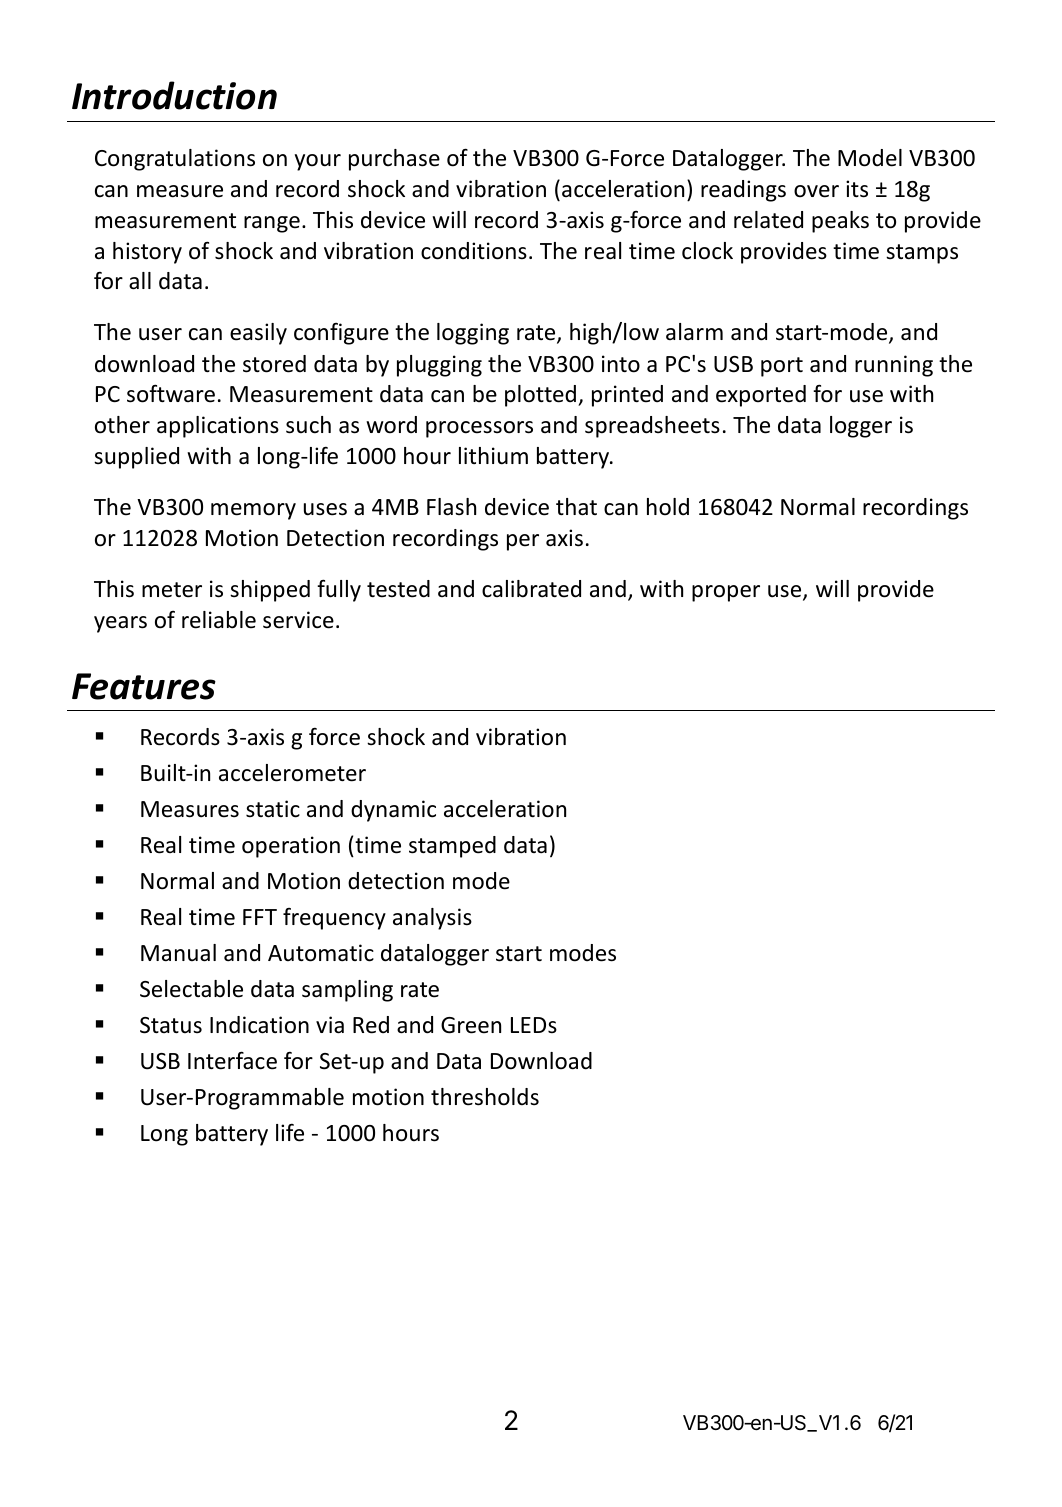  I want to click on dynamic, so click(393, 811).
